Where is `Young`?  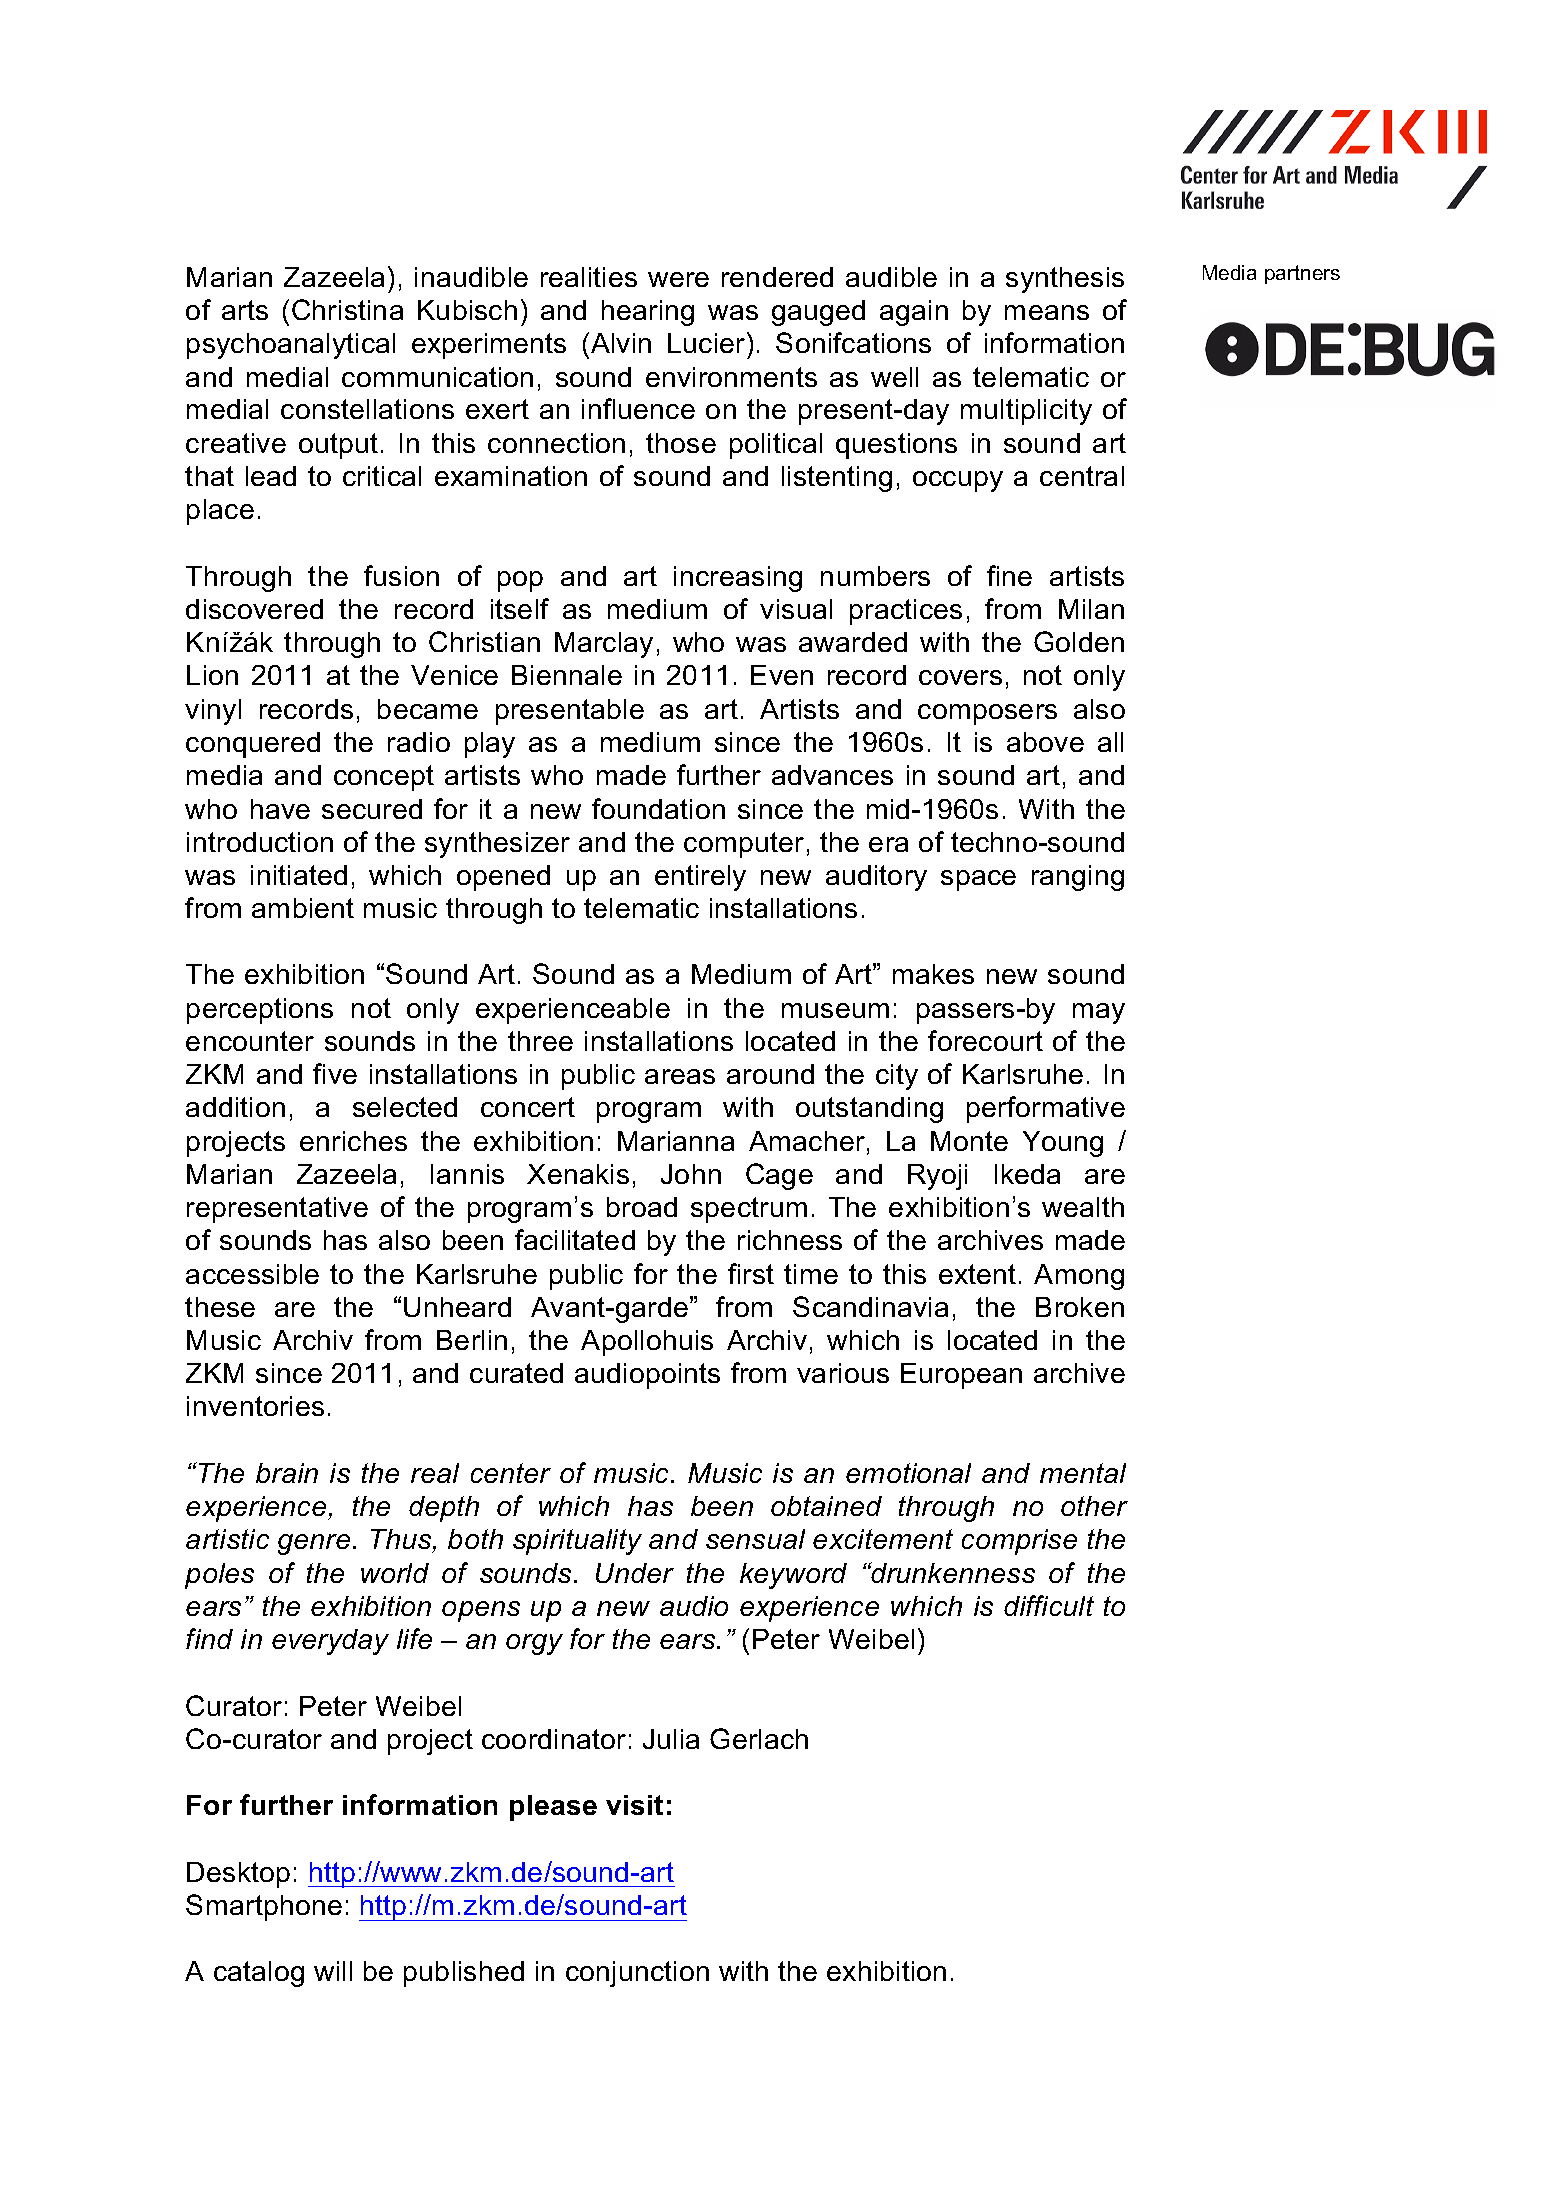 Young is located at coordinates (1063, 1144).
